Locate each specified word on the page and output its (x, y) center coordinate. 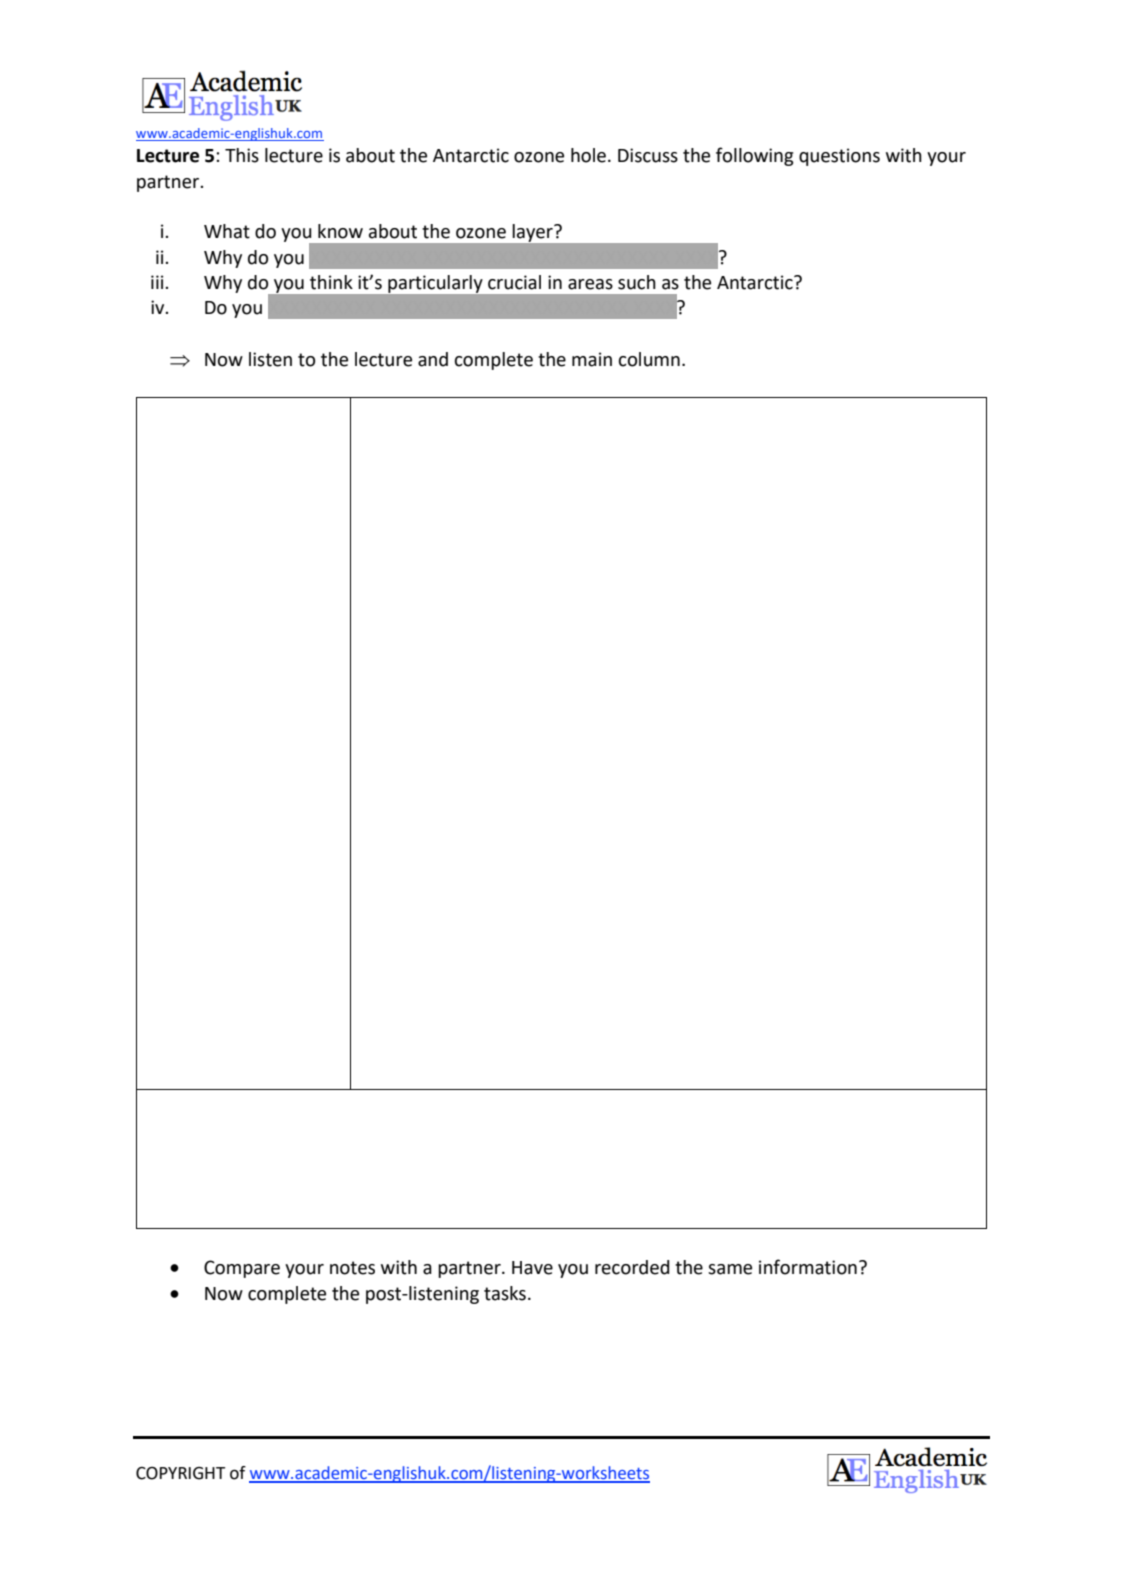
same (730, 1269)
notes (352, 1268)
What (227, 231)
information (808, 1267)
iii (158, 282)
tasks (505, 1293)
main (592, 359)
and (433, 359)
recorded (632, 1267)
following (755, 156)
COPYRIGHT (180, 1473)
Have (532, 1268)
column (649, 359)
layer (534, 233)
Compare (242, 1269)
